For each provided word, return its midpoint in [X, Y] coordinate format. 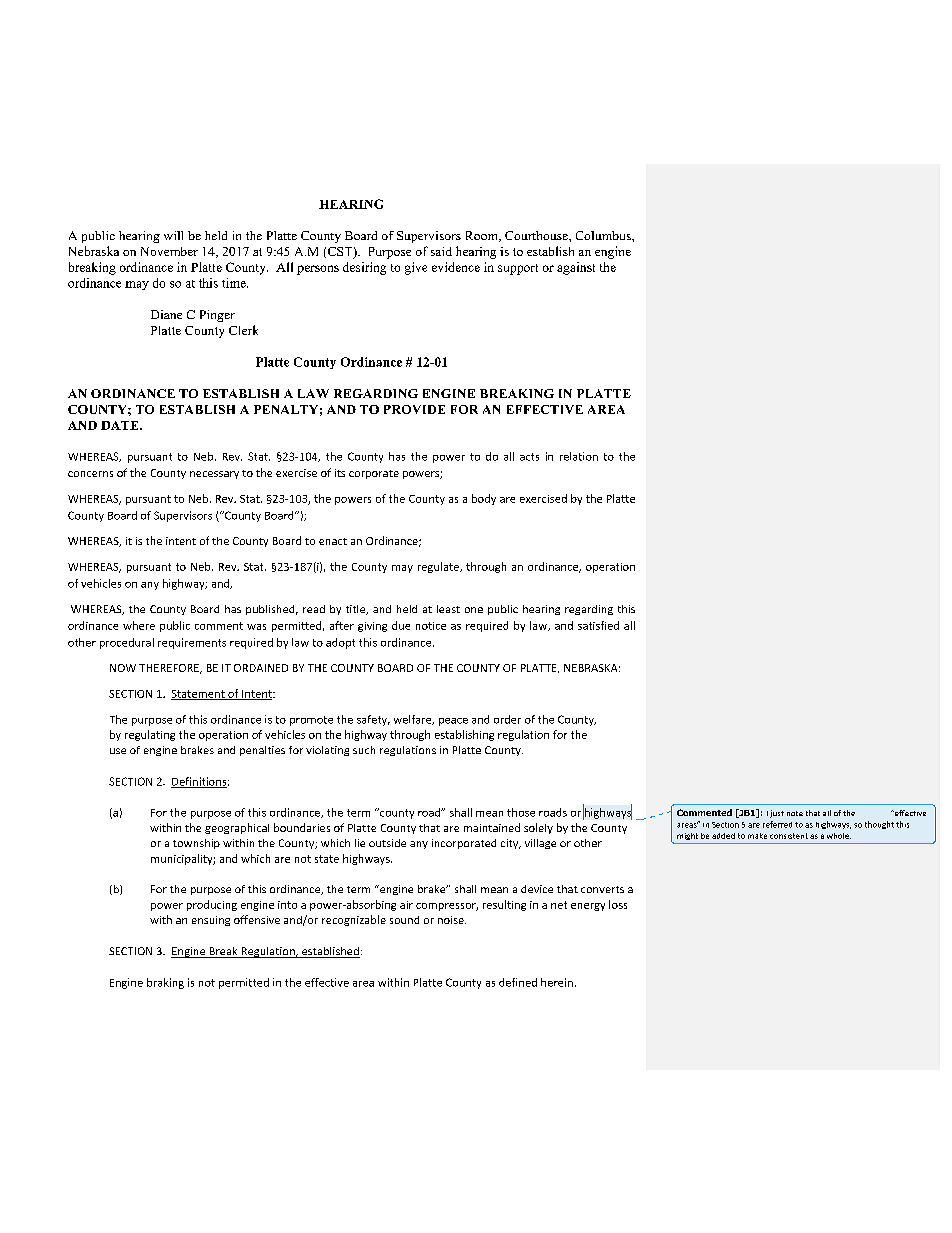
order [507, 719]
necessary [214, 475]
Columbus [604, 235]
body [484, 499]
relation [579, 456]
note [795, 813]
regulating [150, 735]
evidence [456, 267]
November [169, 251]
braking [165, 983]
